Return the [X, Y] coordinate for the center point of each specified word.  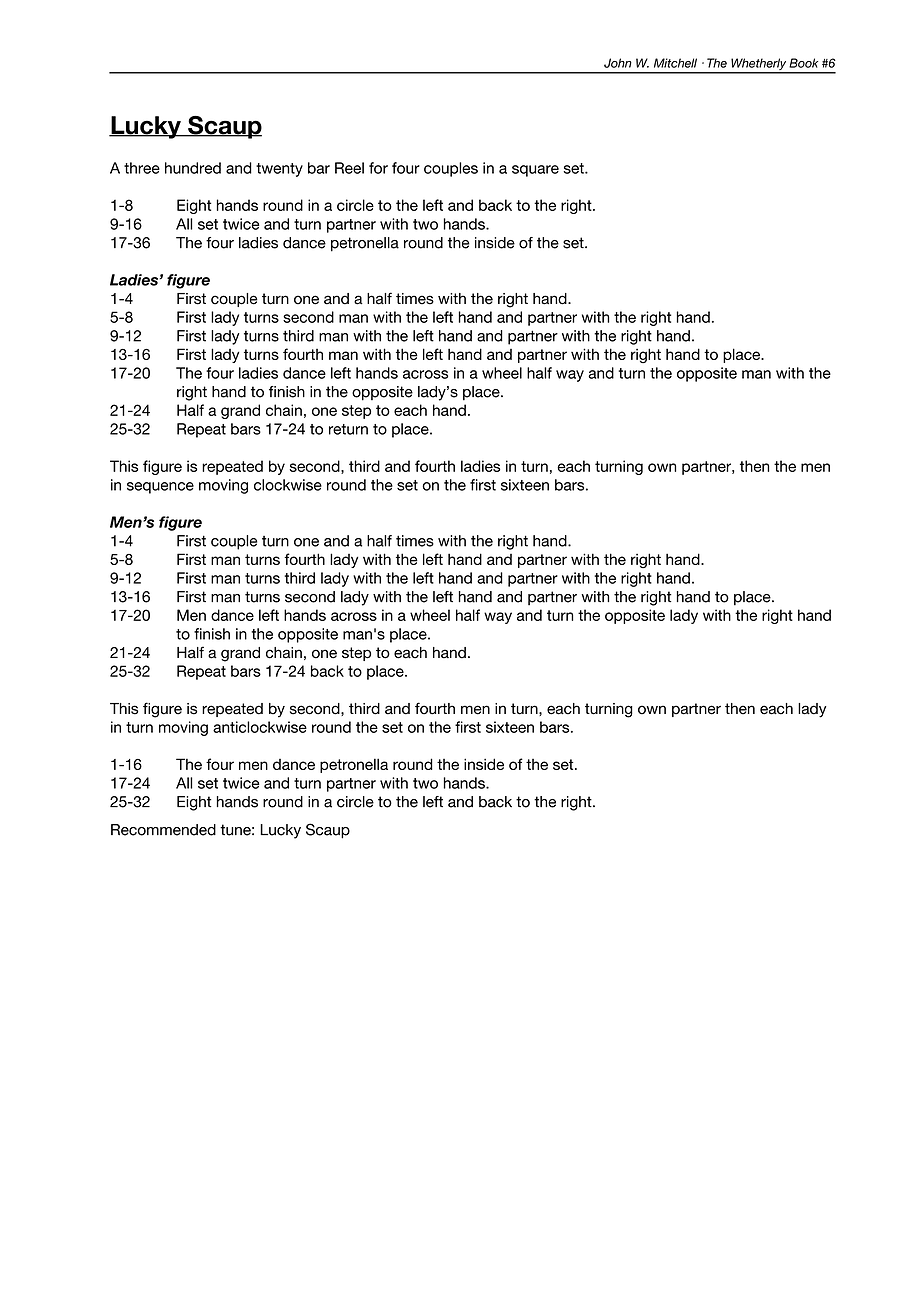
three [142, 168]
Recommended [163, 830]
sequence [160, 488]
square [535, 171]
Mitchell [675, 63]
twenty [279, 170]
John [618, 63]
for [378, 168]
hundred [193, 168]
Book [803, 63]
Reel [349, 168]
